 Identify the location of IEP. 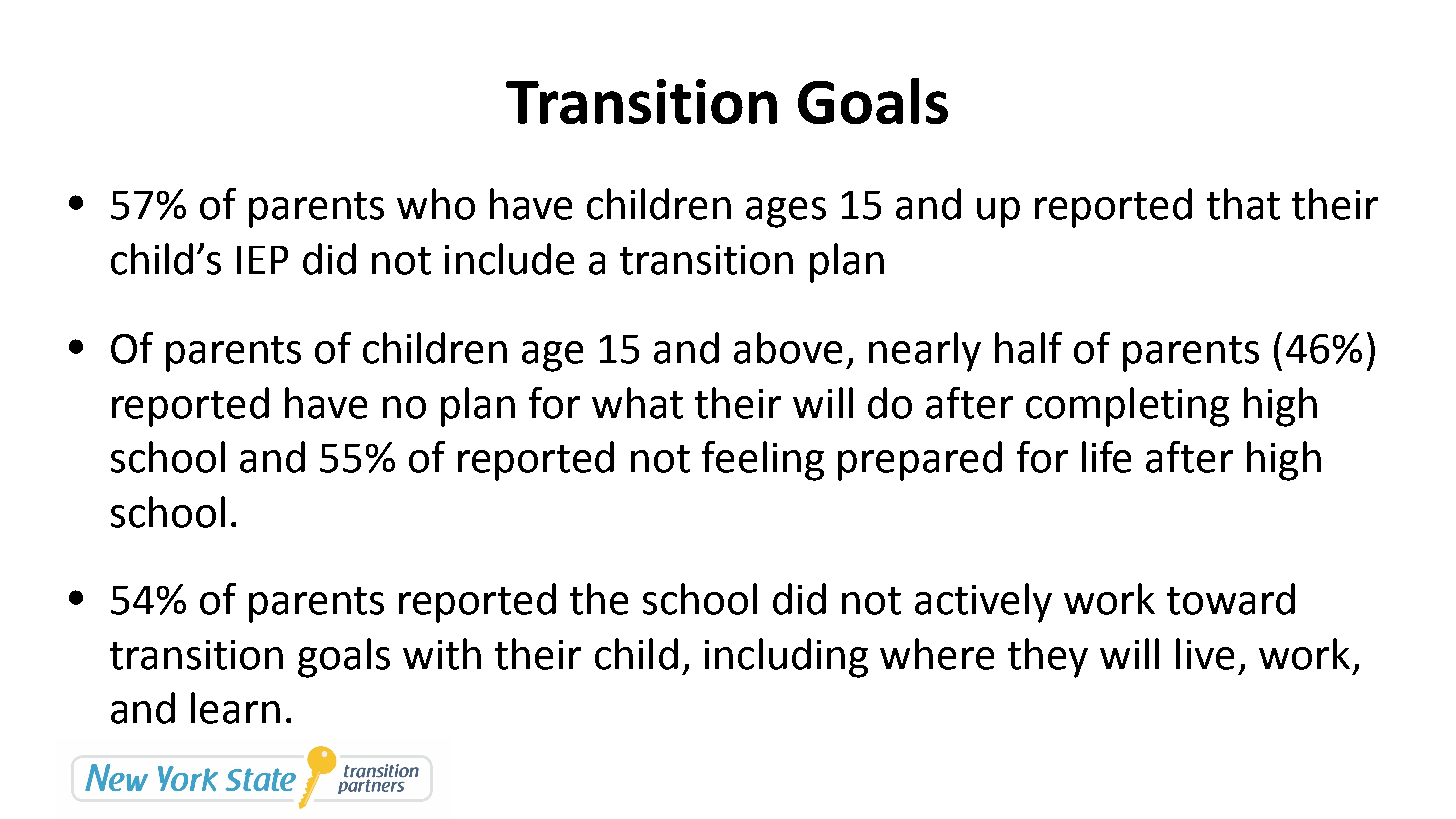
(262, 260).
